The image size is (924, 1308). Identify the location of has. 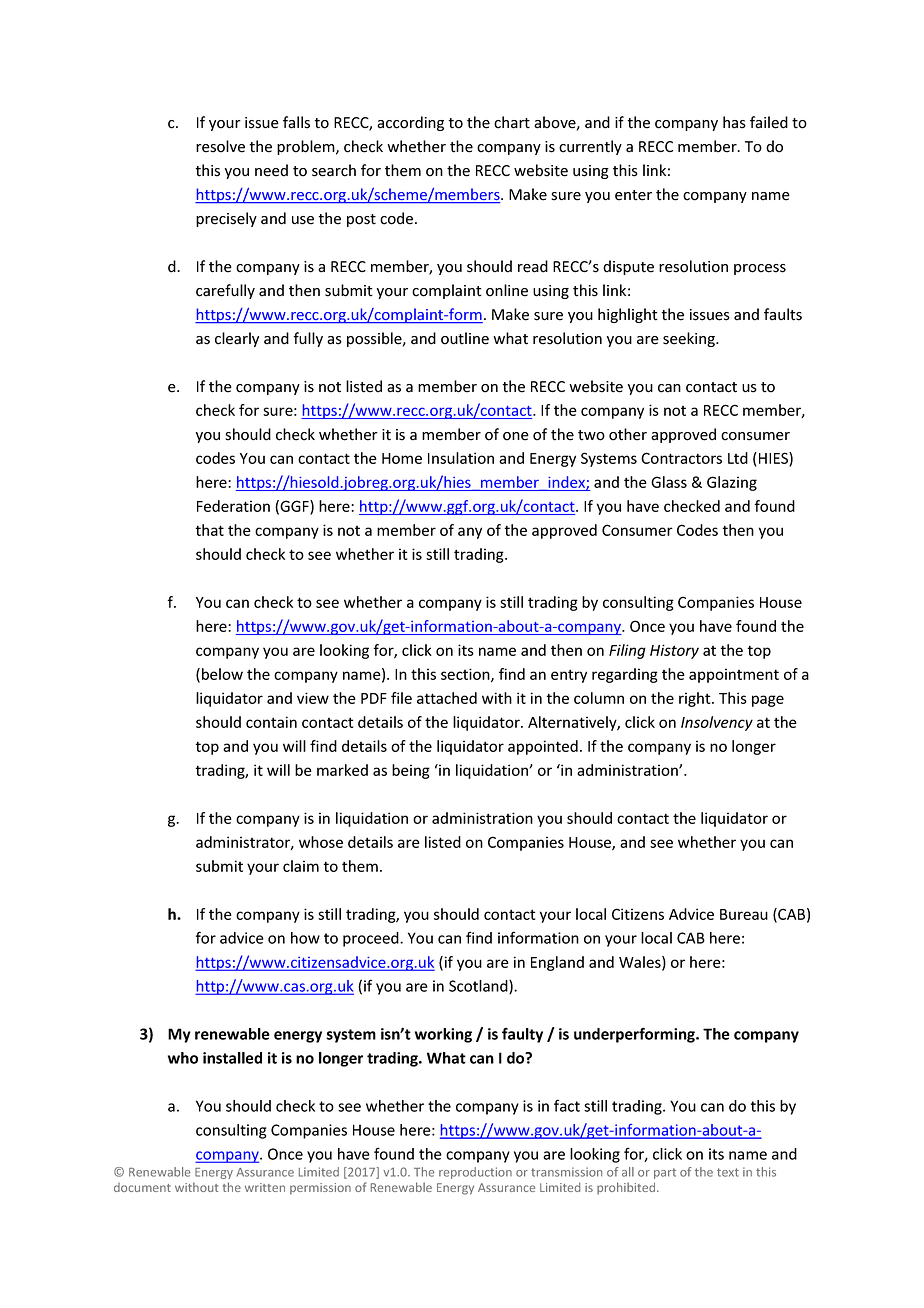
(734, 122).
